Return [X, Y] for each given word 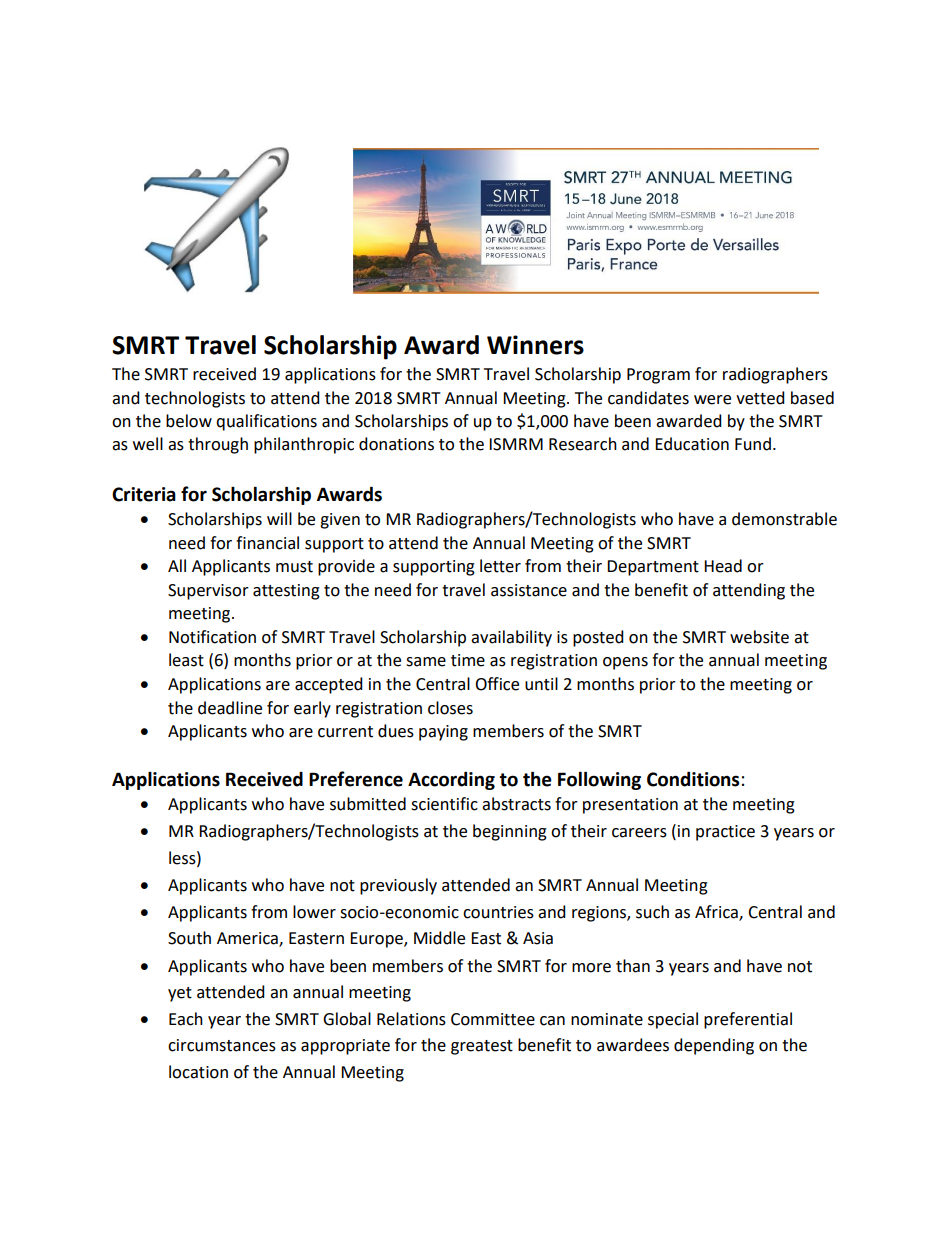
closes [450, 708]
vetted [760, 398]
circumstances [222, 1045]
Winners [535, 345]
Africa [717, 913]
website [759, 637]
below [189, 421]
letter [500, 566]
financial [267, 543]
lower [314, 912]
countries [498, 912]
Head [723, 566]
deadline [230, 708]
